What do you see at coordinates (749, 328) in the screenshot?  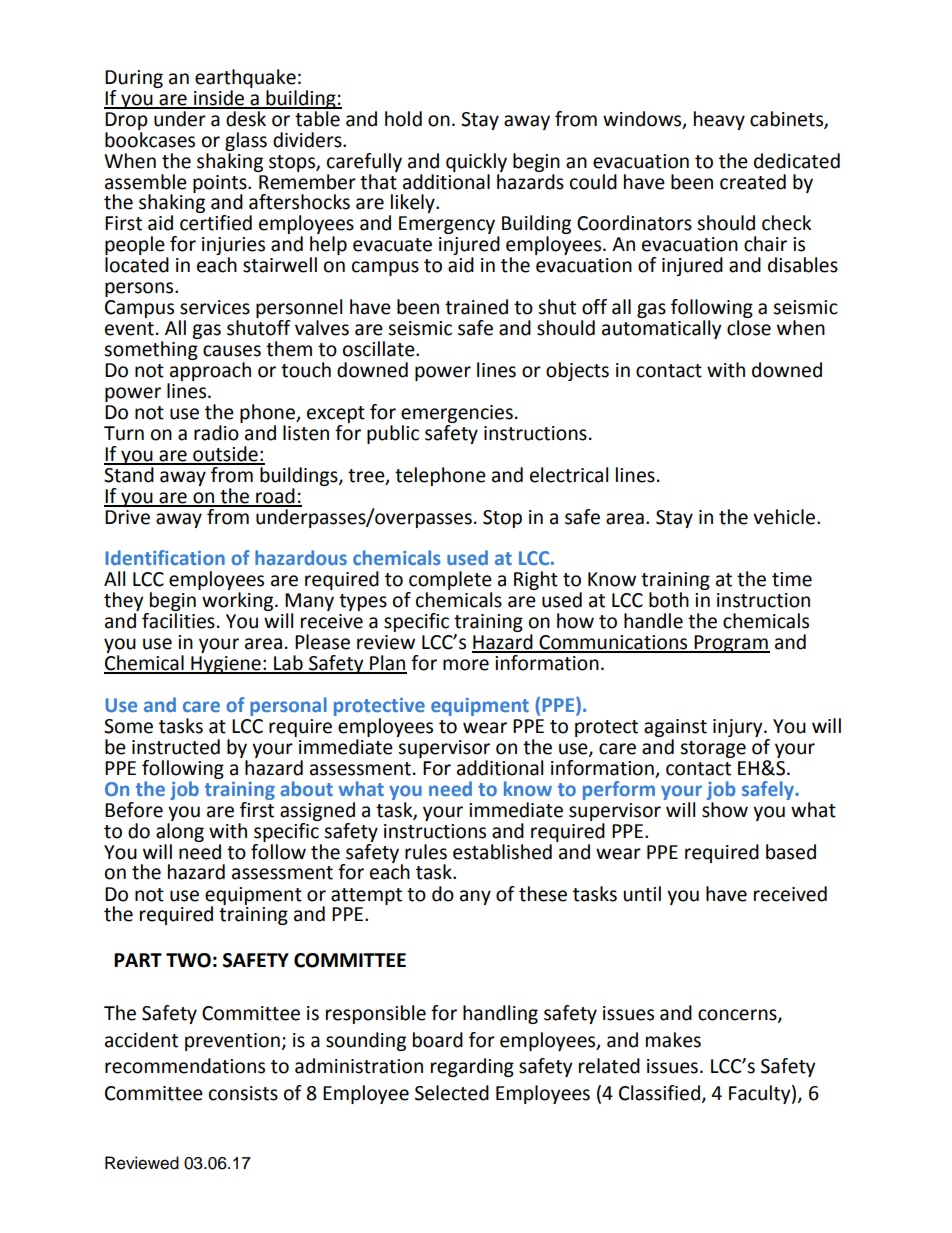 I see `close` at bounding box center [749, 328].
